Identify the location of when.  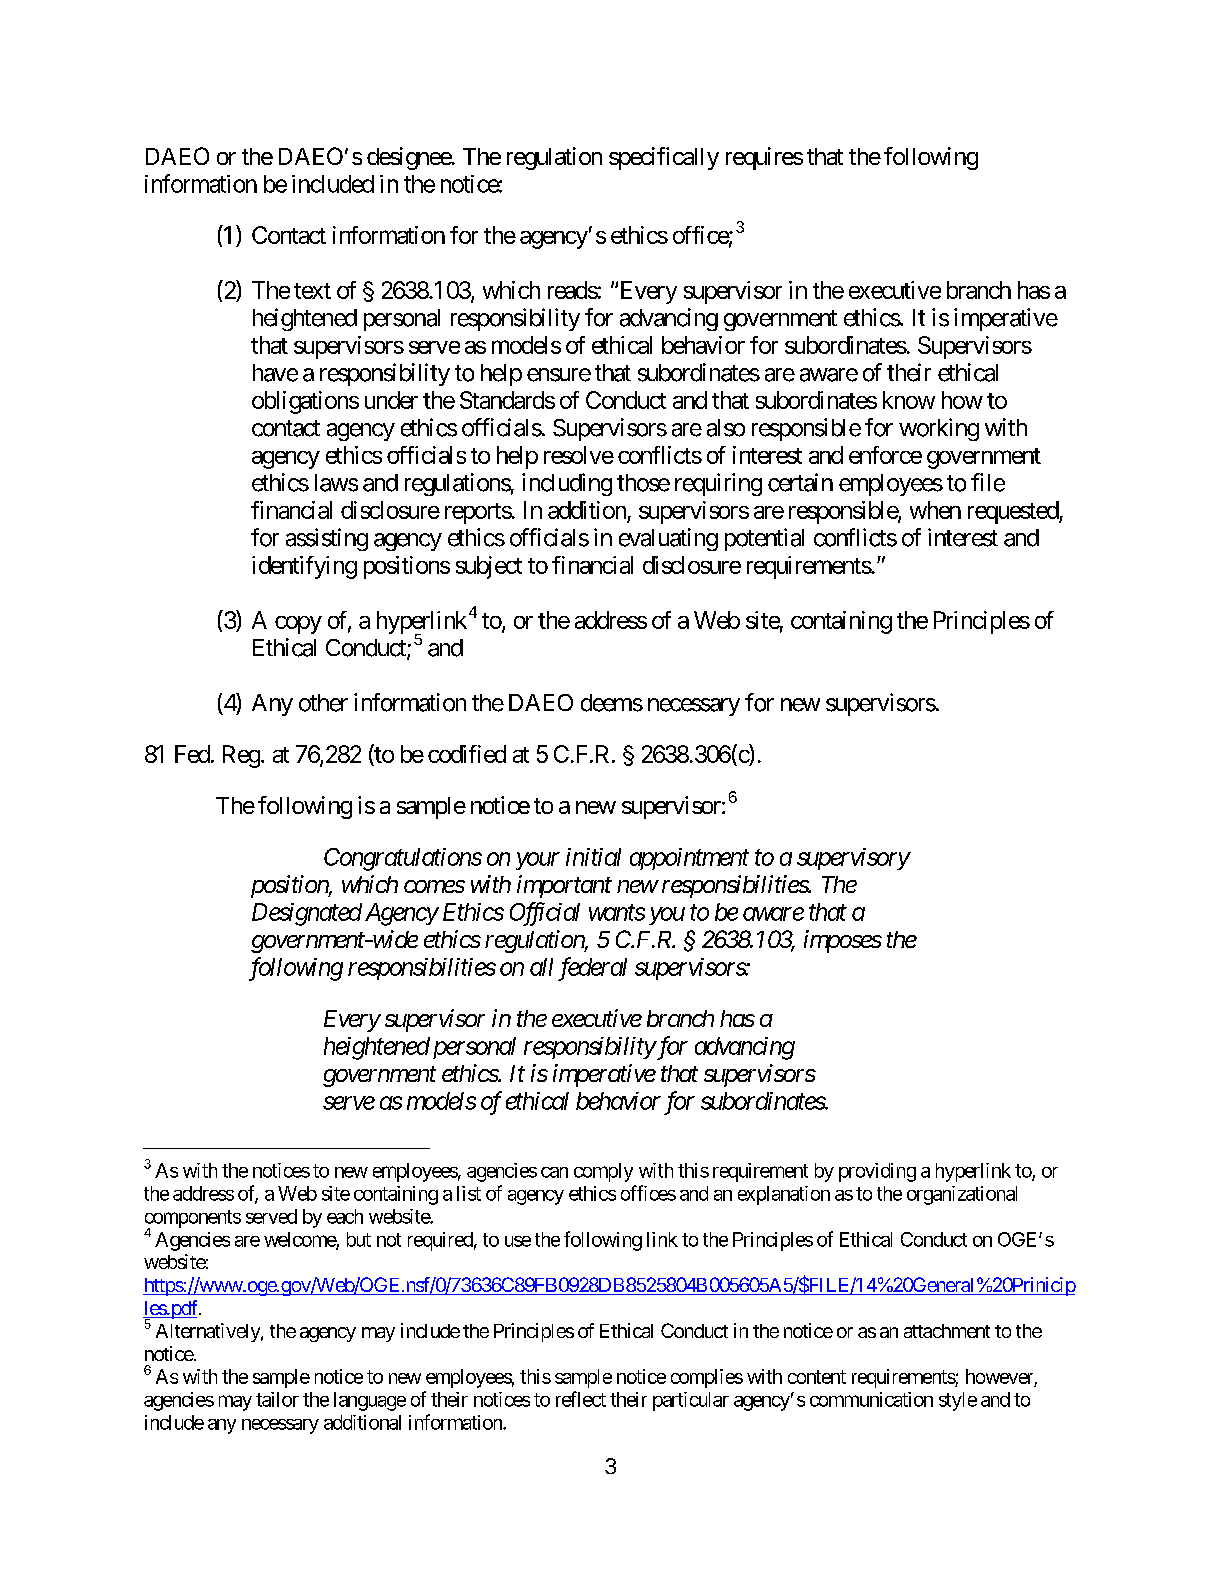
(935, 510).
